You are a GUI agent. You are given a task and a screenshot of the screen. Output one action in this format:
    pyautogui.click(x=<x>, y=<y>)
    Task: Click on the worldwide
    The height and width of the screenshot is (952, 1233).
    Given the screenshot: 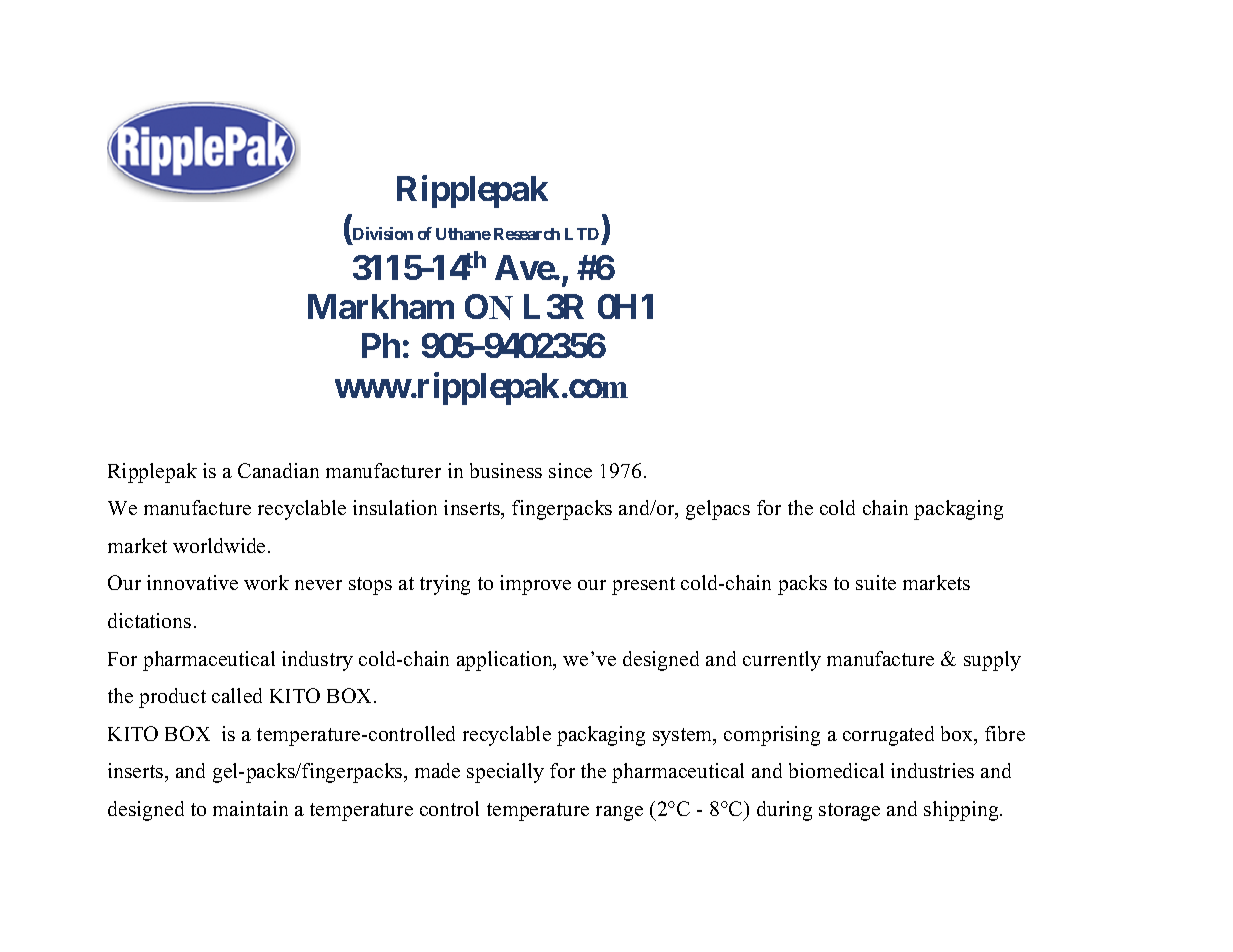 What is the action you would take?
    pyautogui.click(x=221, y=545)
